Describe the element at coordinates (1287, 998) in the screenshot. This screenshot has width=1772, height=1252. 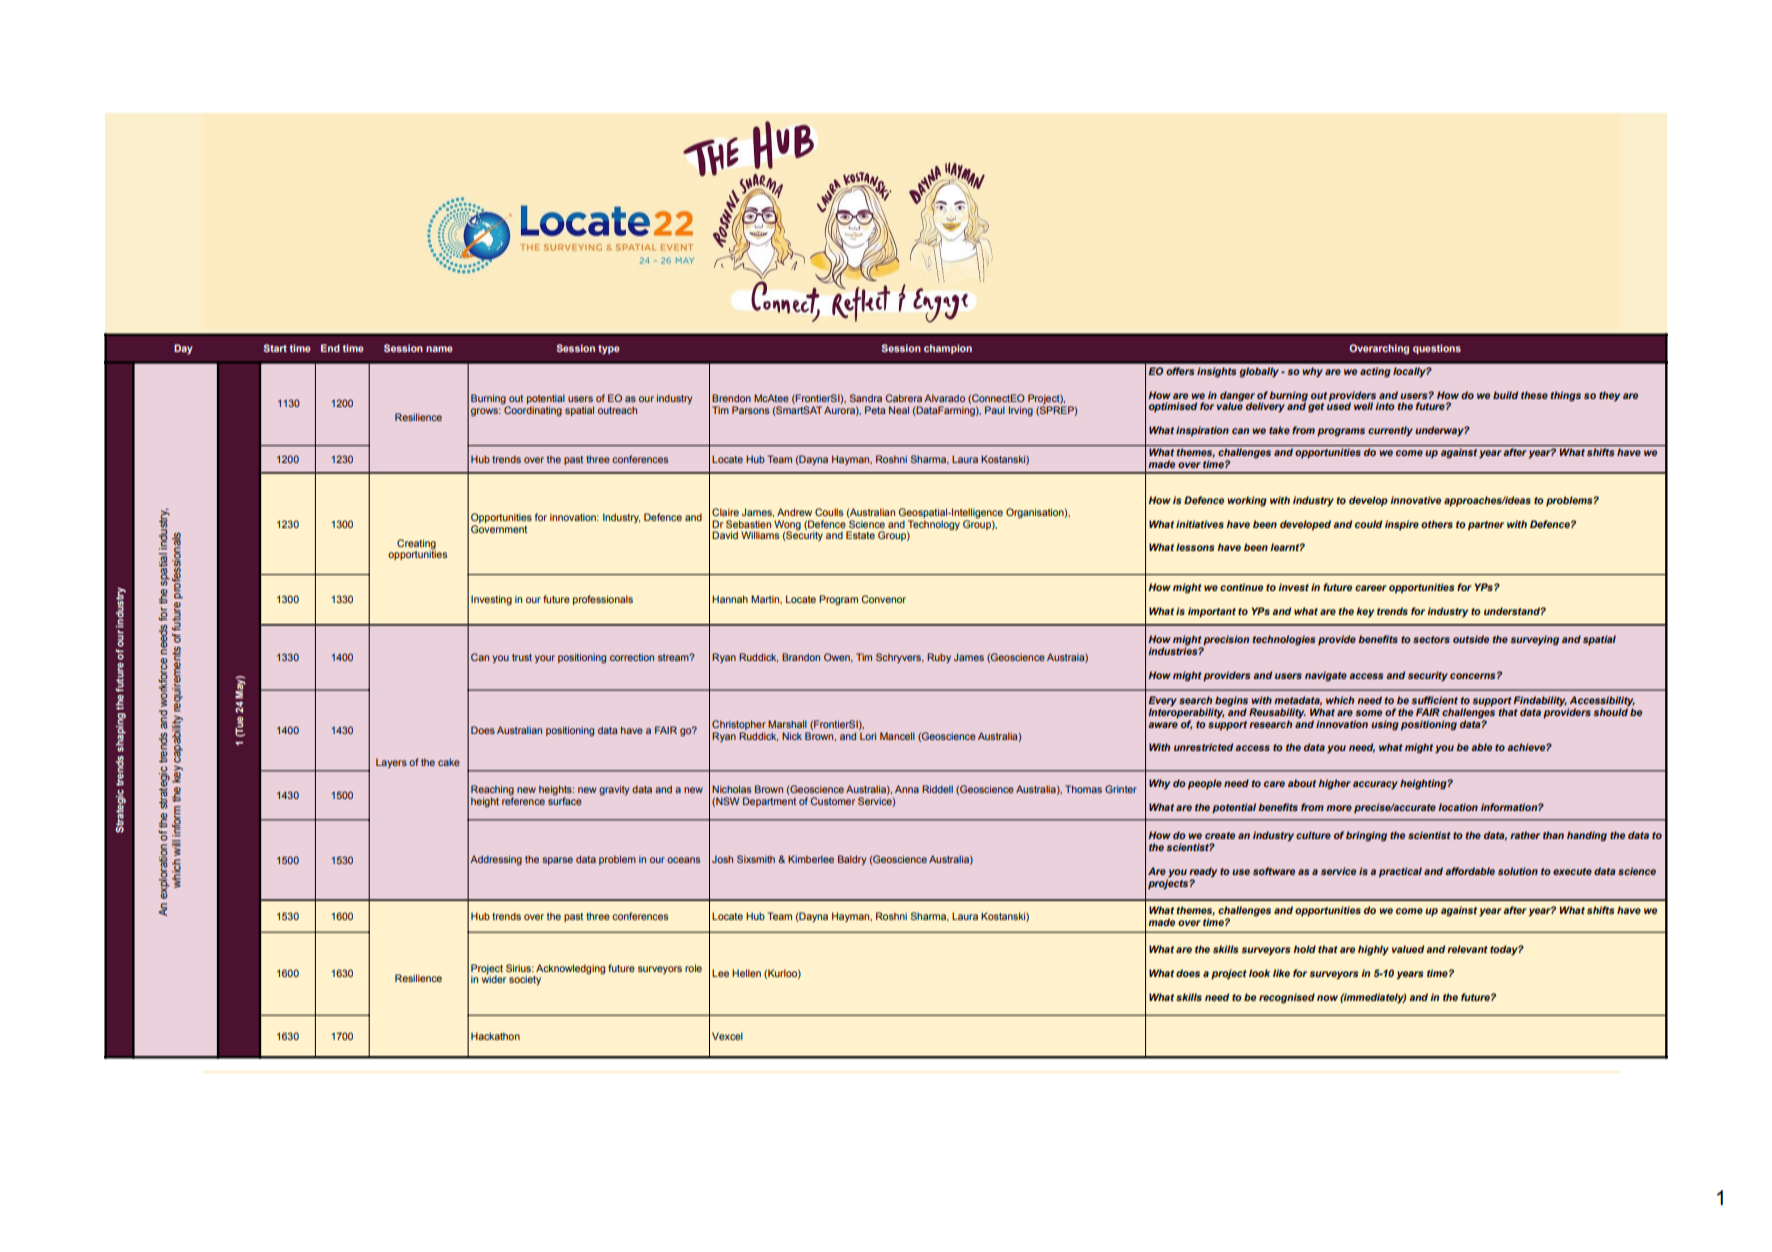
I see `recognised` at that location.
